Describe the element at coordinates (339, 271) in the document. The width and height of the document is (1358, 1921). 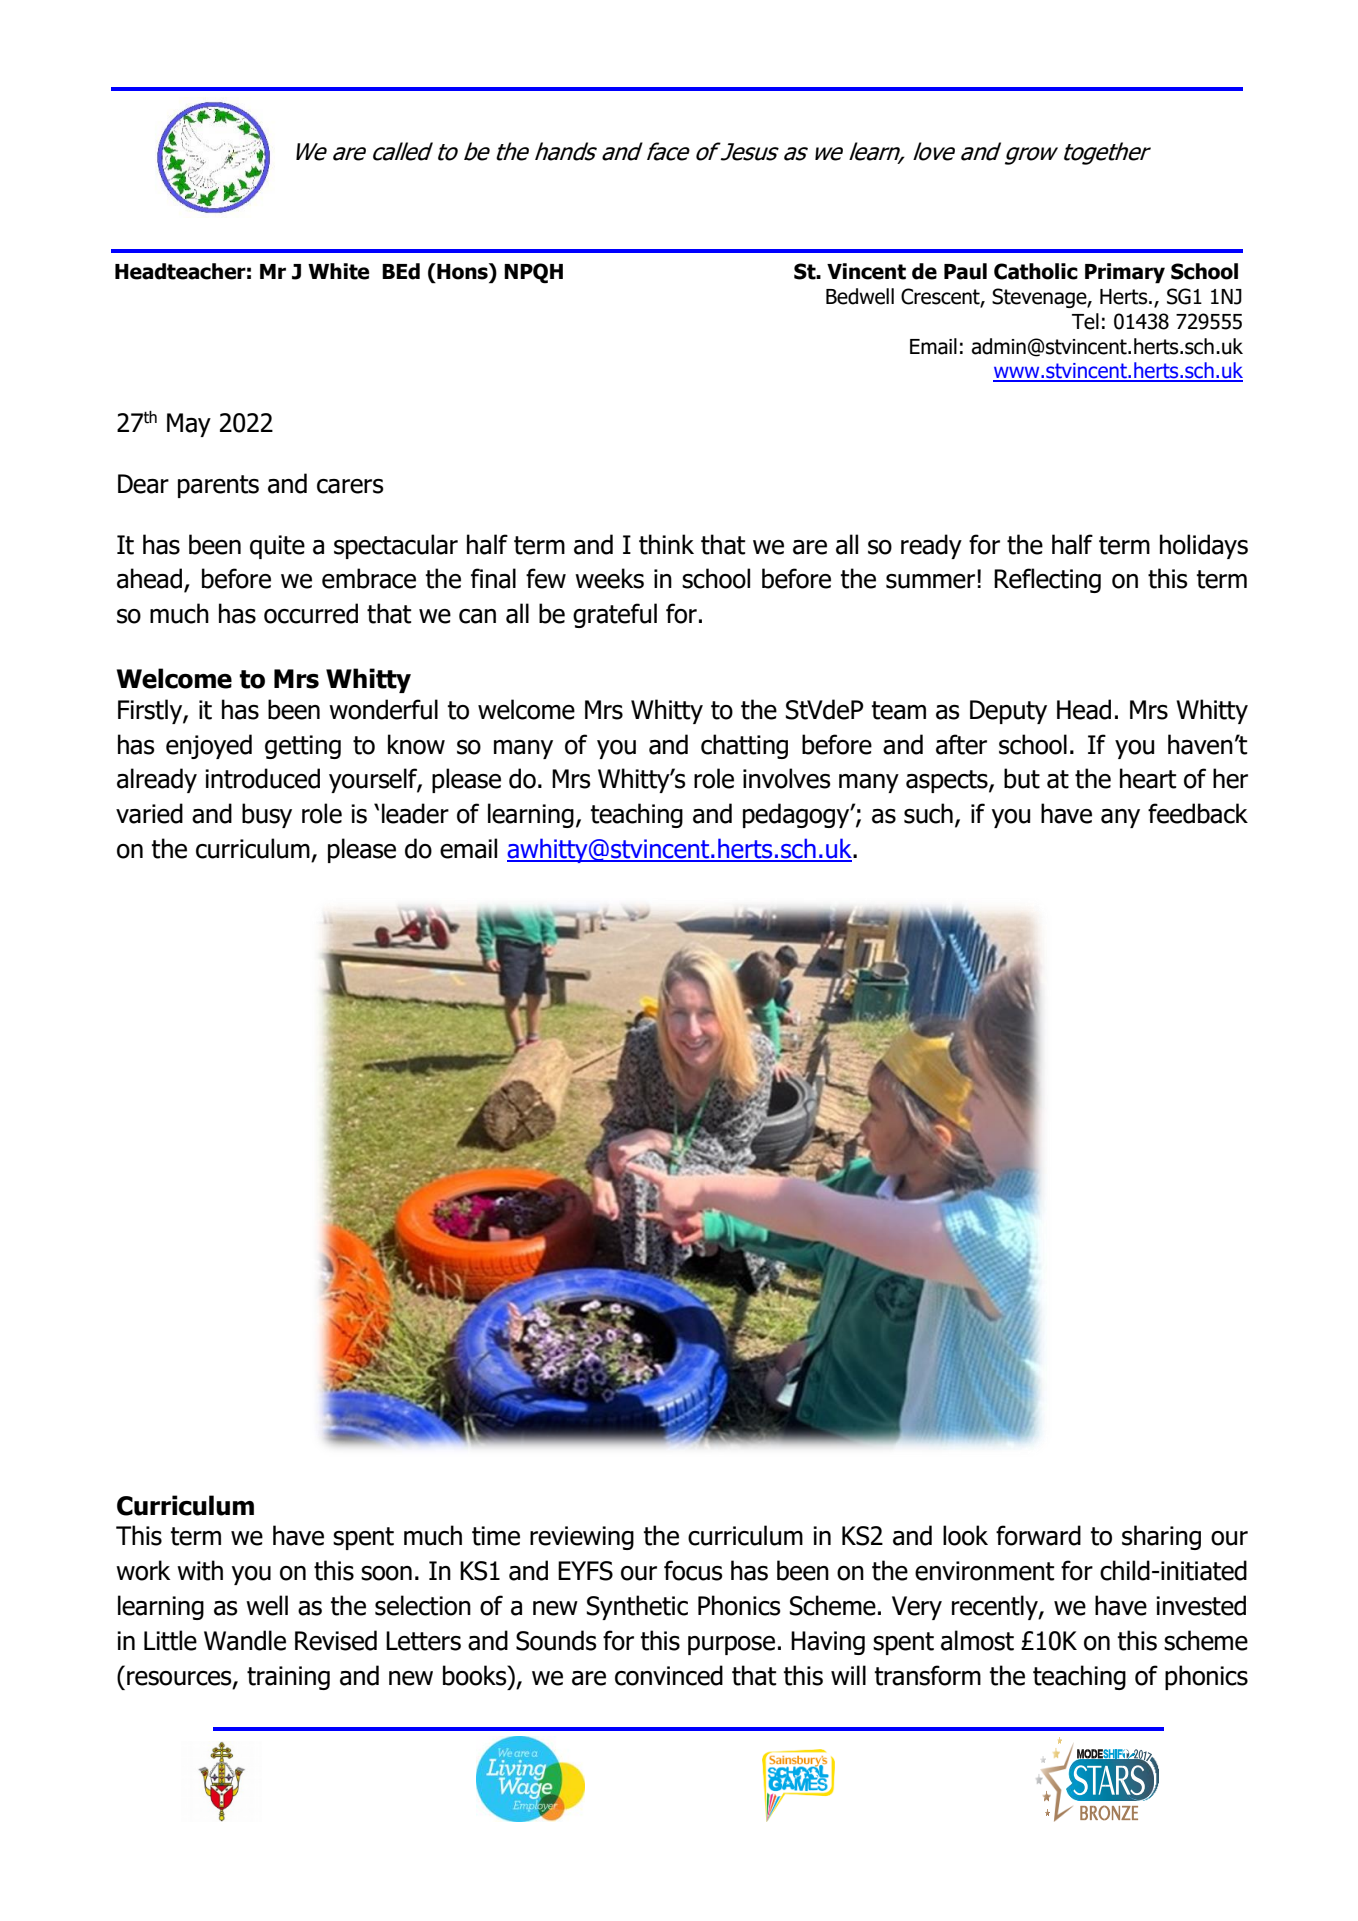
I see `White` at that location.
